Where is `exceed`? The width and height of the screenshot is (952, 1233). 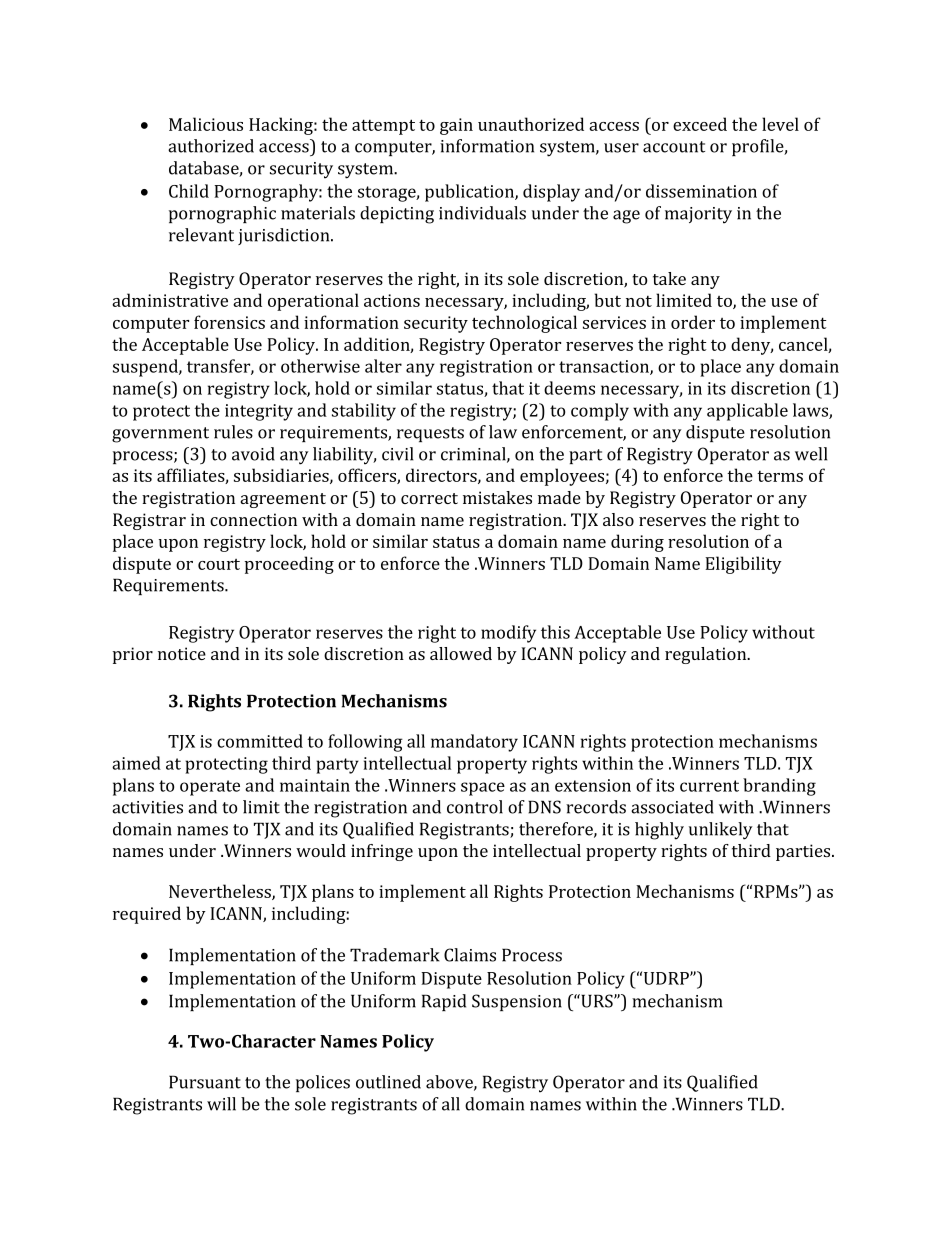
exceed is located at coordinates (700, 124).
